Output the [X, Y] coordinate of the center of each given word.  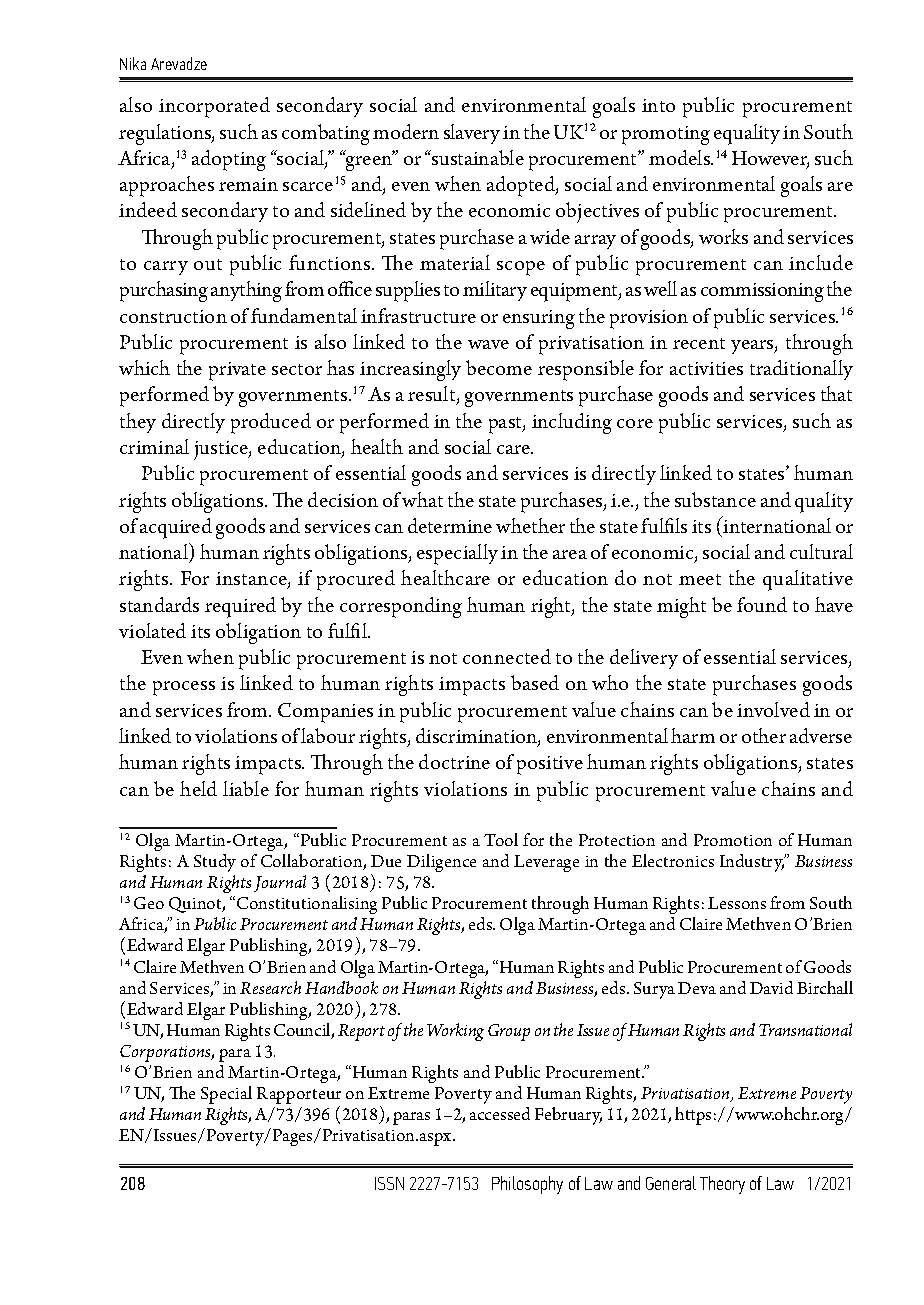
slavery [472, 134]
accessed [500, 1113]
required [240, 607]
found [762, 604]
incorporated [214, 107]
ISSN [389, 1183]
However [770, 159]
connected [507, 656]
